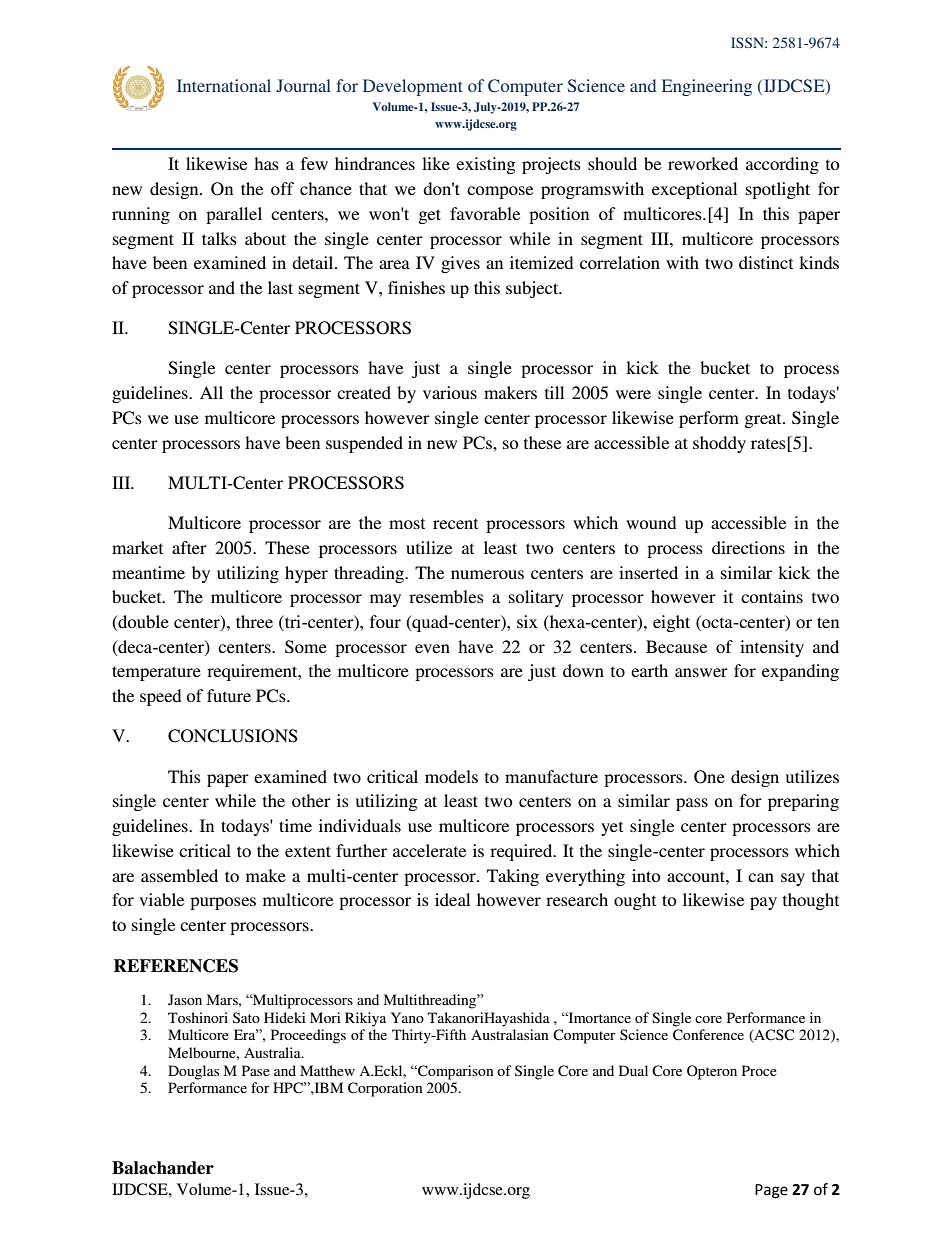 The width and height of the page is (952, 1233). Describe the element at coordinates (485, 165) in the page. I see `existing` at that location.
